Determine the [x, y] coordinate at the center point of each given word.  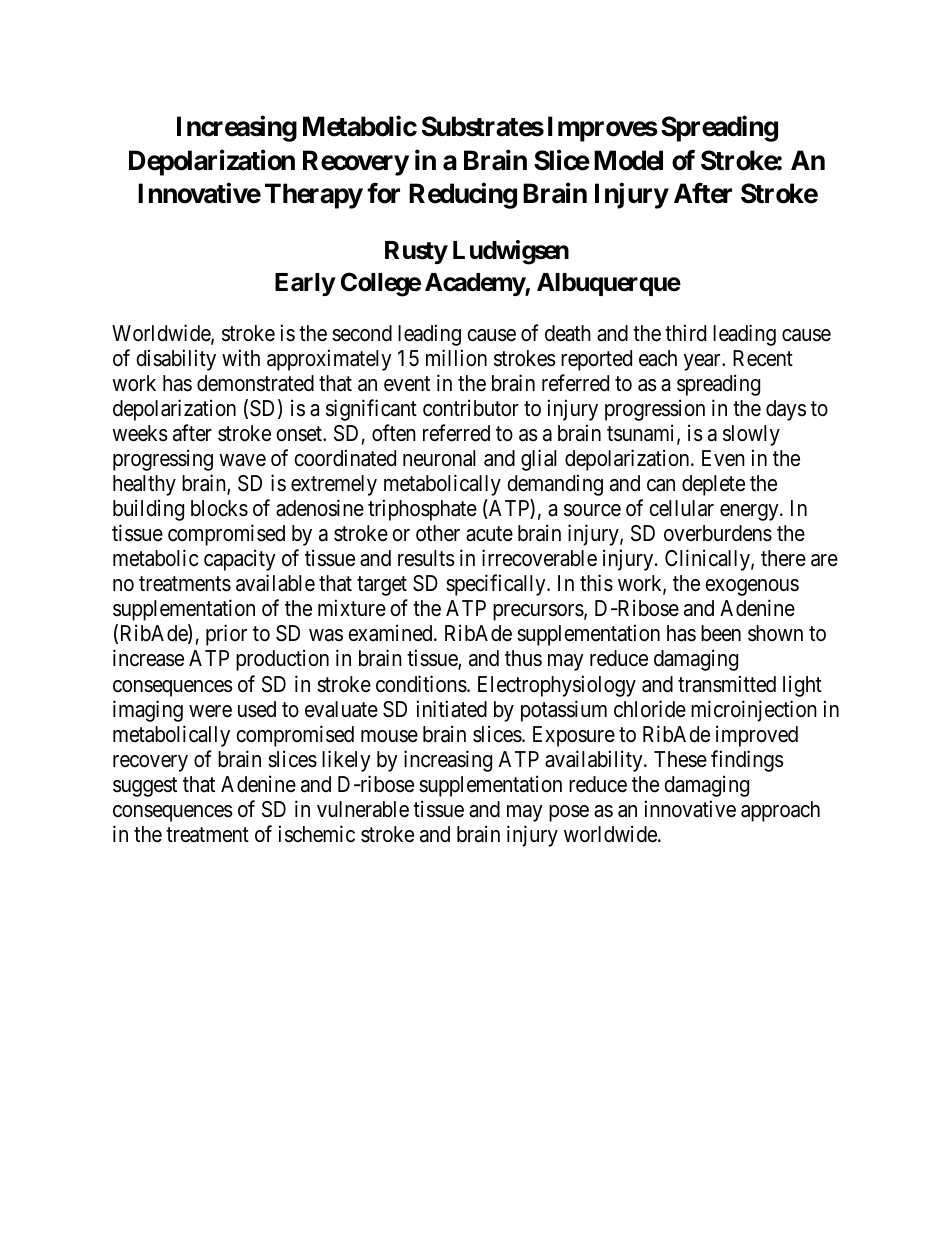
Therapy [314, 196]
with [241, 357]
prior [226, 635]
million [456, 358]
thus [523, 658]
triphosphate [422, 510]
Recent [763, 358]
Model [628, 160]
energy [750, 512]
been [721, 633]
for [383, 193]
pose [569, 813]
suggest [145, 787]
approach [780, 811]
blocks [219, 508]
